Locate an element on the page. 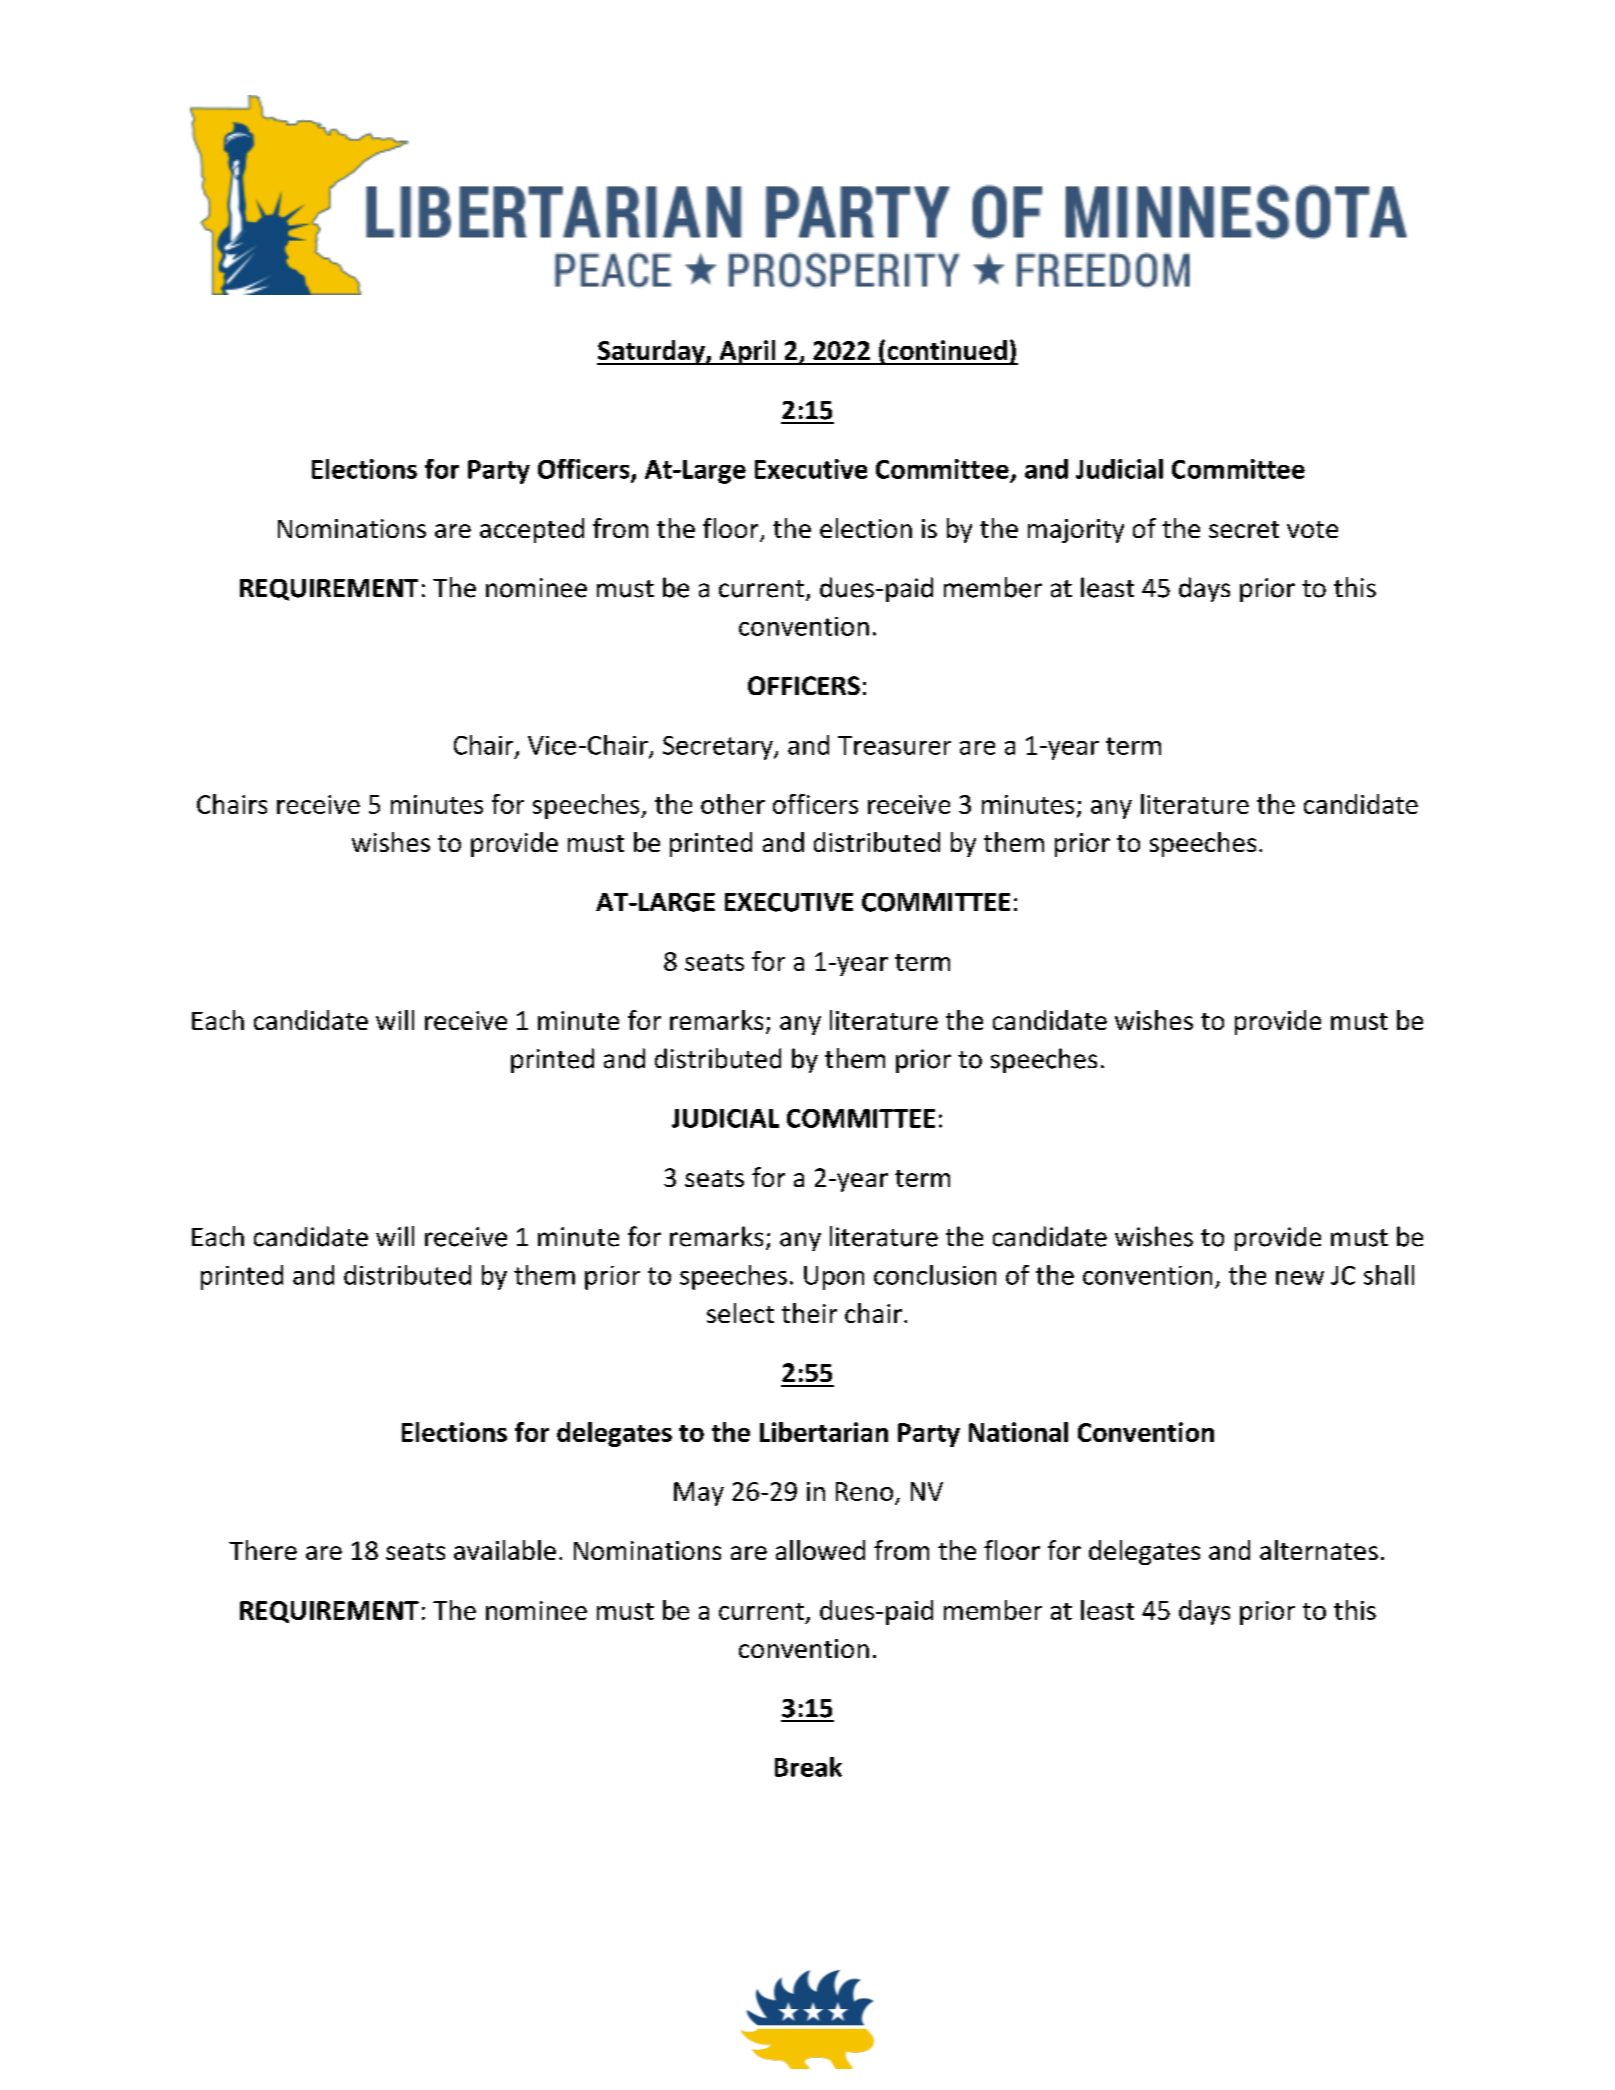 The height and width of the page is (2090, 1615). accepted is located at coordinates (532, 530).
